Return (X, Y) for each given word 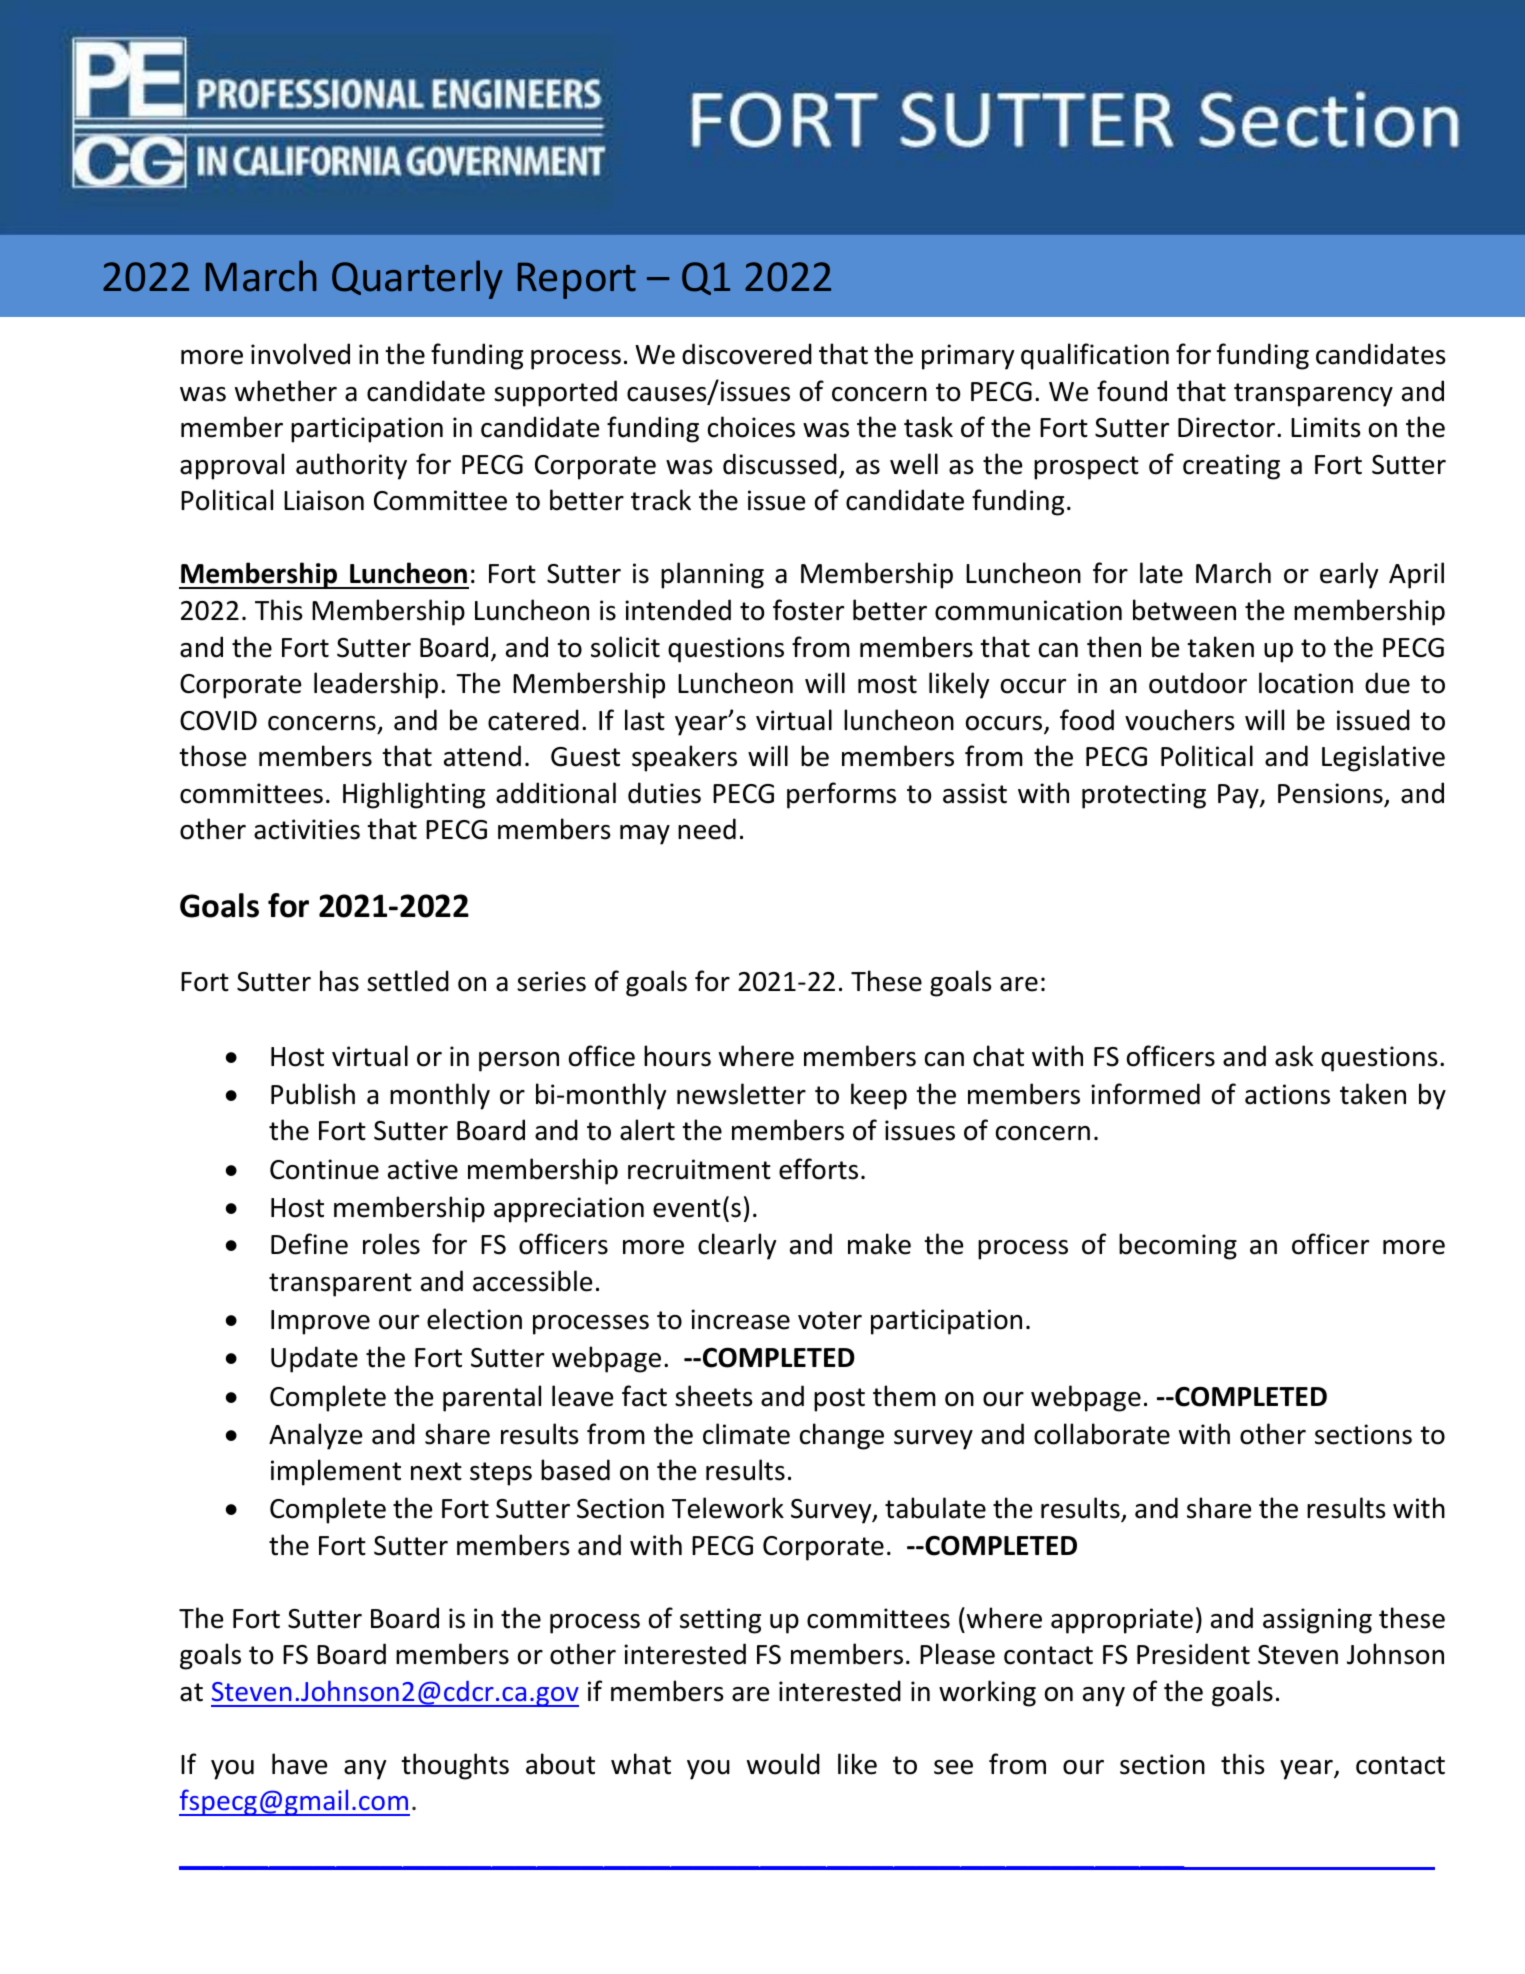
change (842, 1436)
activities (307, 829)
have (299, 1764)
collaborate (1102, 1434)
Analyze (315, 1436)
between (1184, 610)
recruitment (699, 1169)
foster (808, 610)
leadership (376, 685)
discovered (747, 354)
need (707, 829)
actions (1287, 1094)
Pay (1239, 796)
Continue (324, 1169)
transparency (1313, 395)
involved (300, 354)
